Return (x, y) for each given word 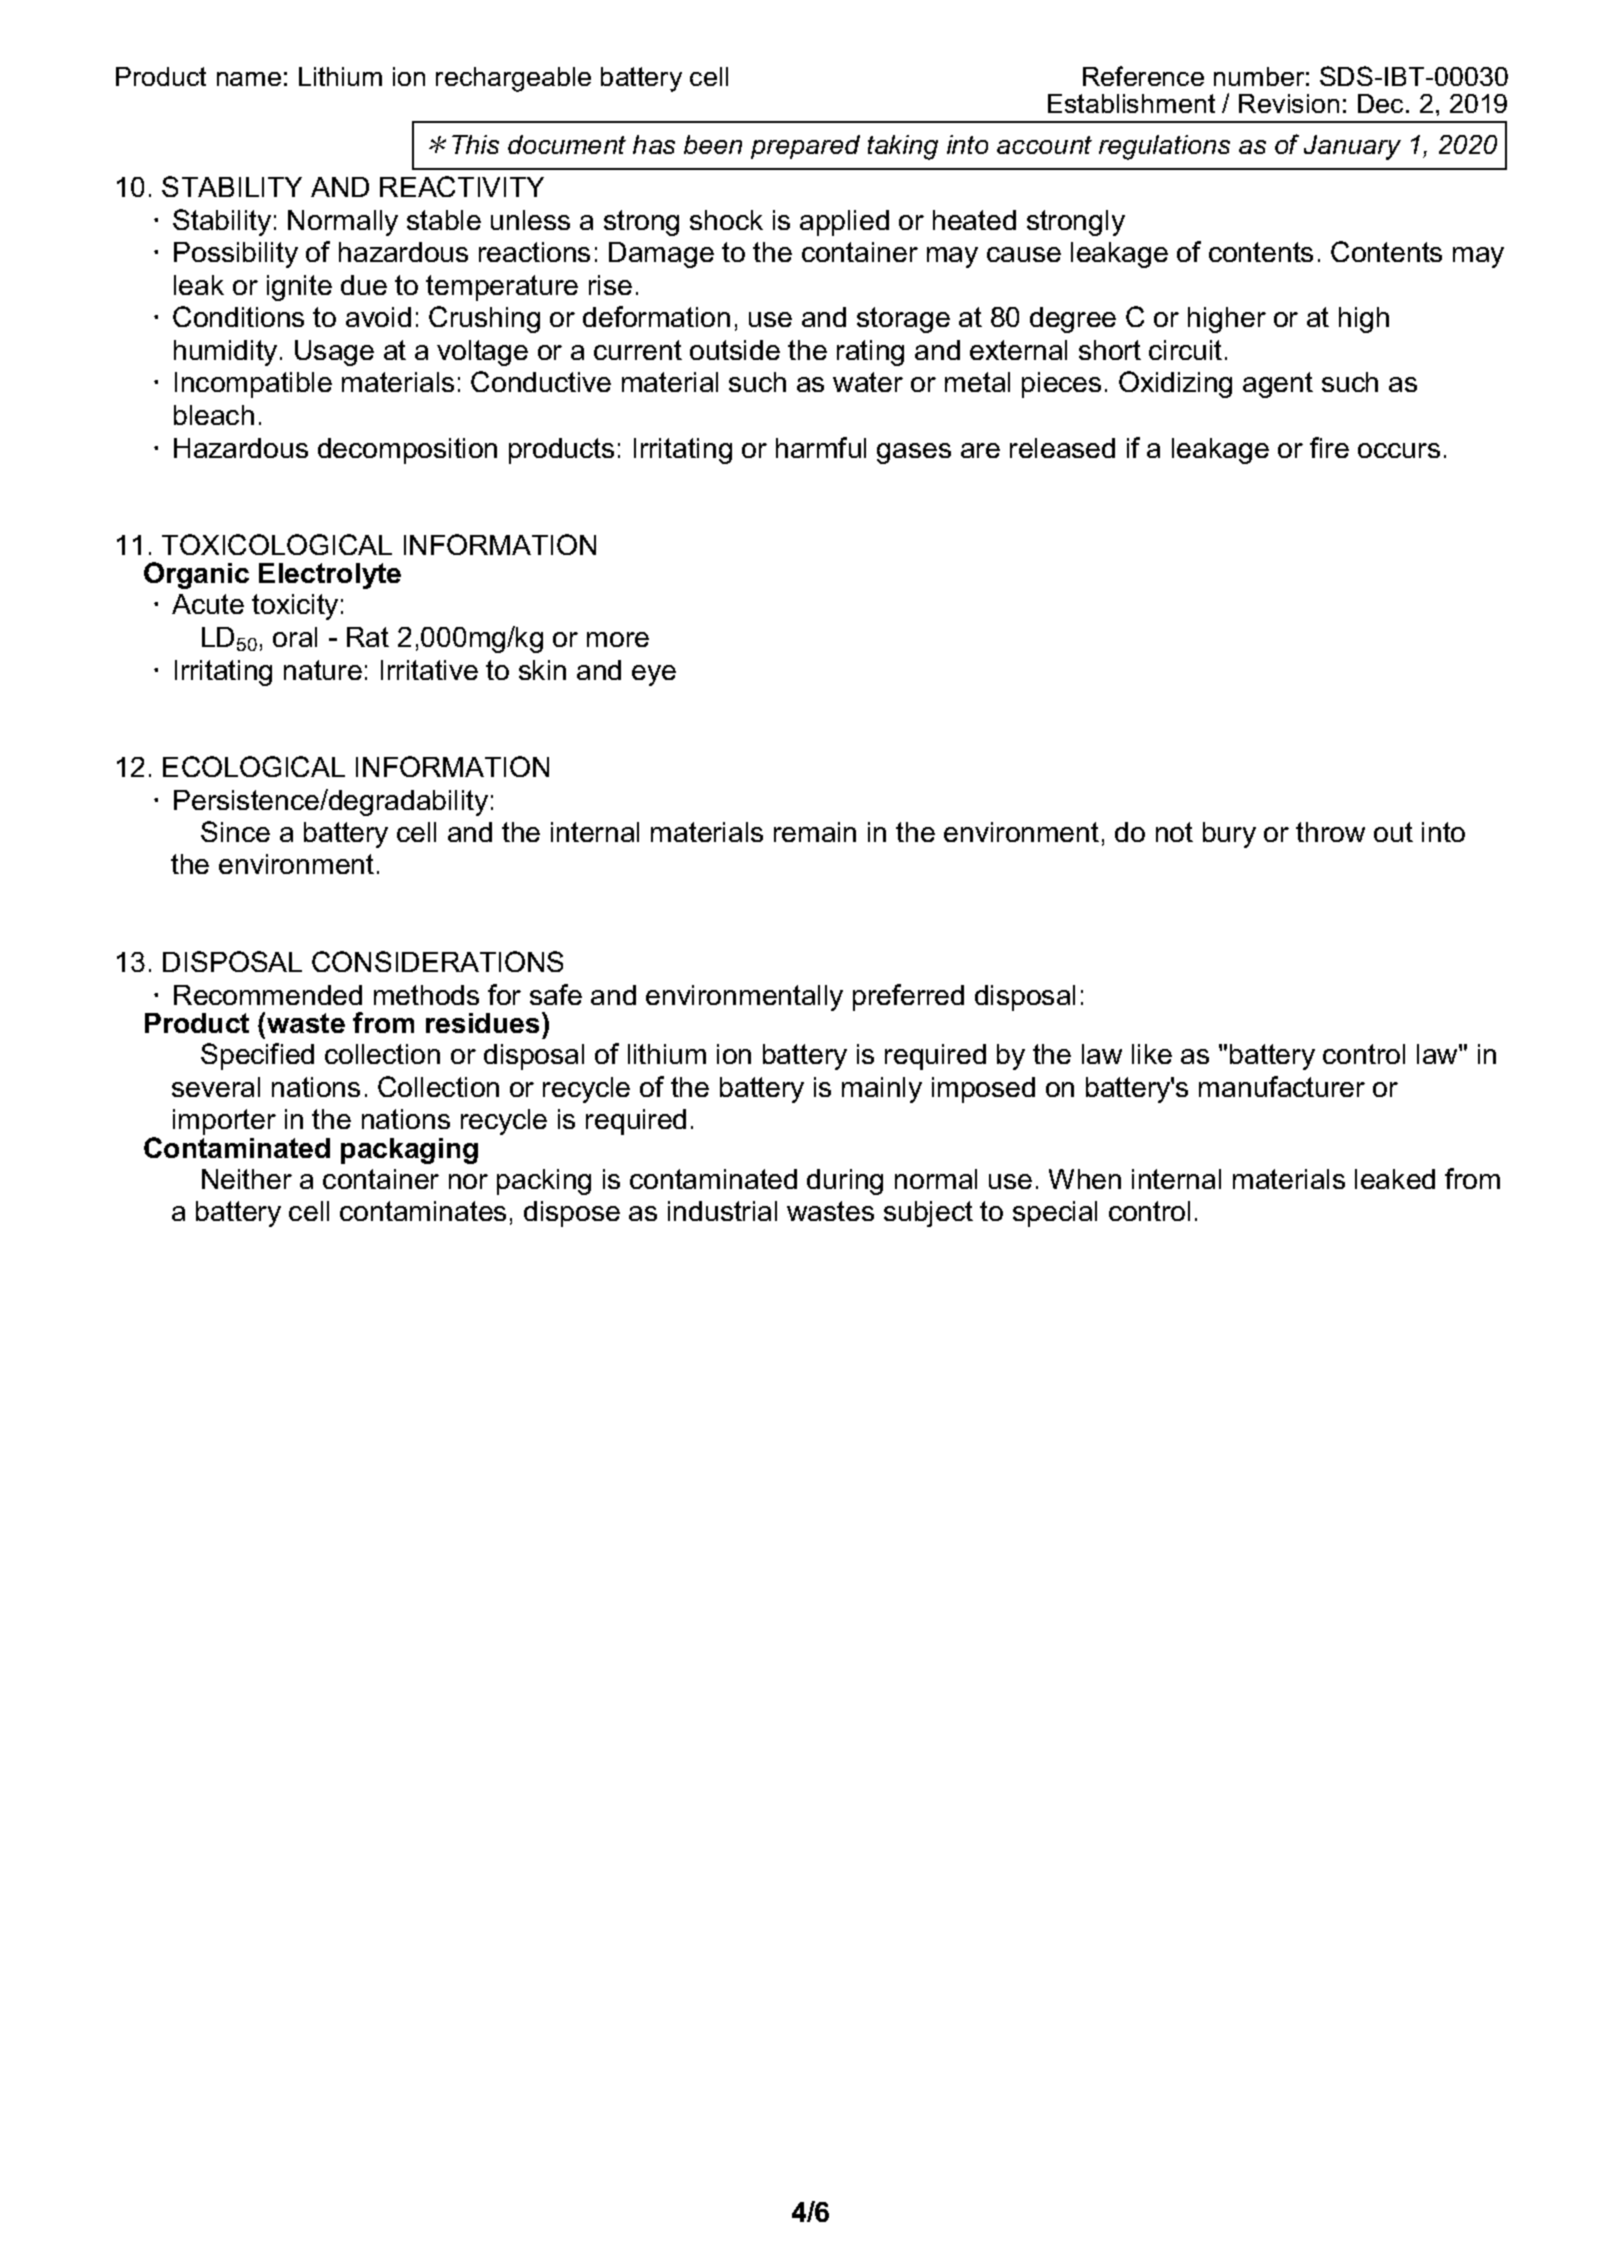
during (845, 1182)
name (249, 79)
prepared (805, 147)
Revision (1289, 103)
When (1085, 1179)
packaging (409, 1151)
